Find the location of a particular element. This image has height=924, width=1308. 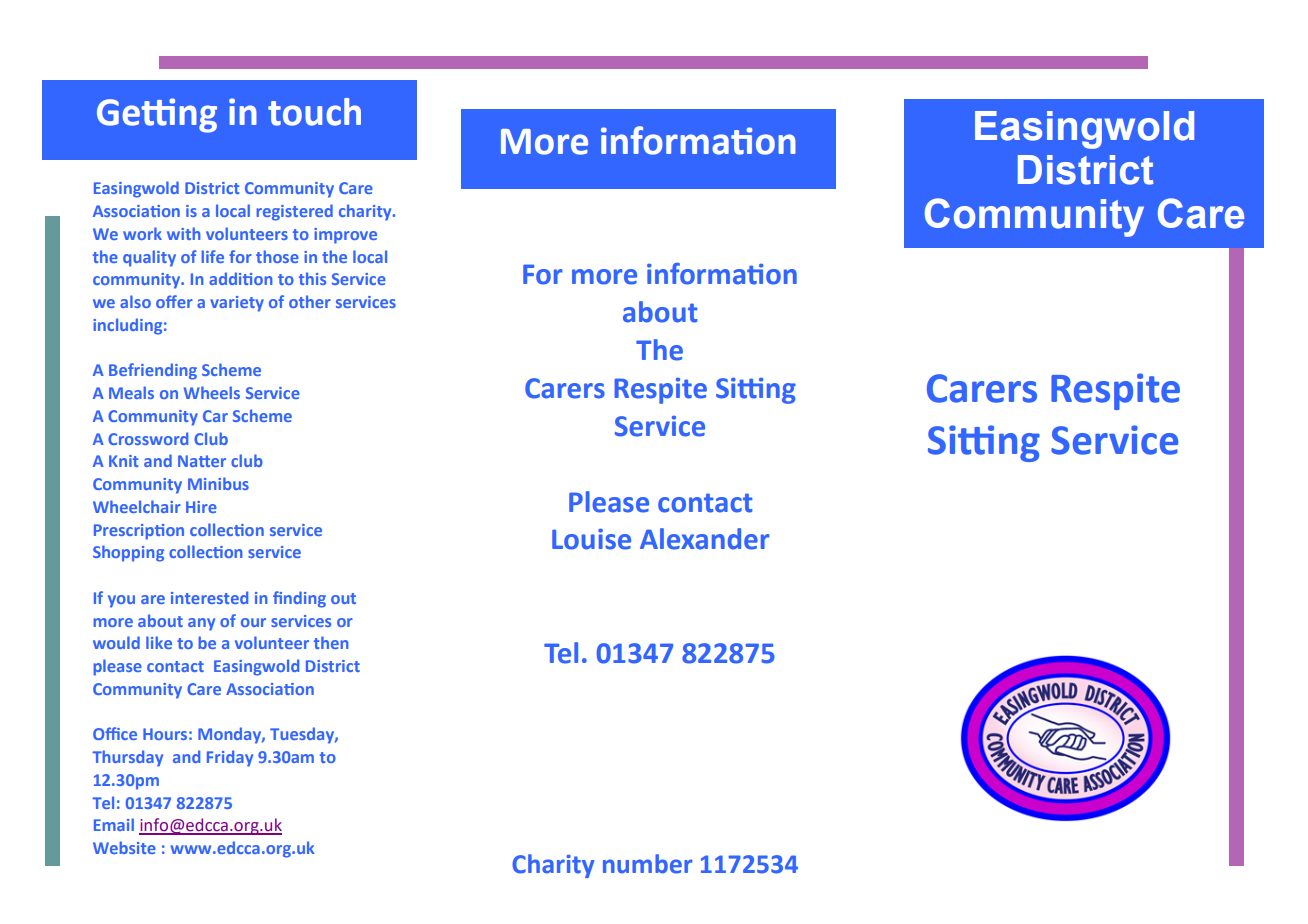

Louise is located at coordinates (591, 539).
